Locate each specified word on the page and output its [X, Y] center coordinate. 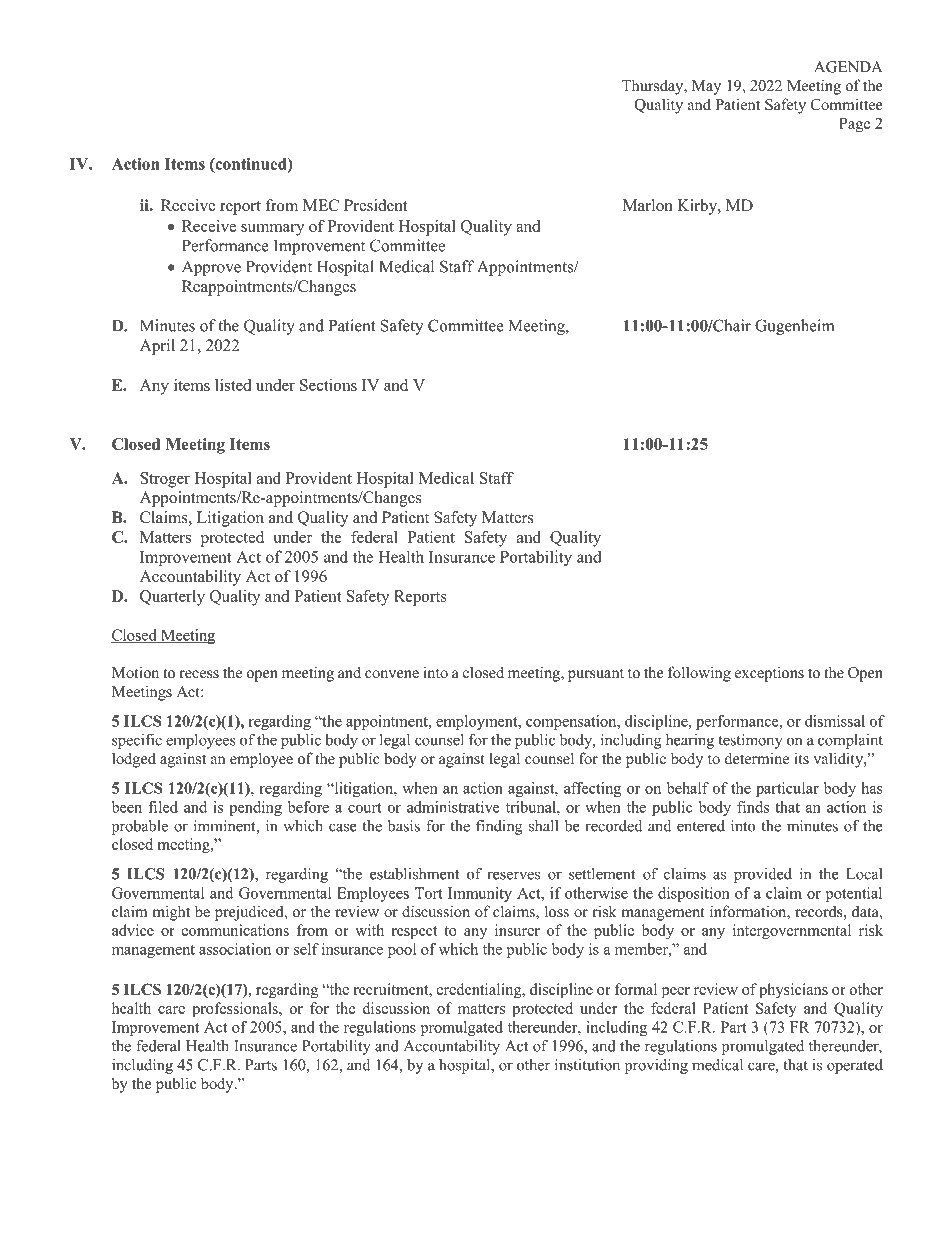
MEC [321, 205]
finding [499, 827]
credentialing [480, 991]
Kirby [698, 207]
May [706, 87]
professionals [236, 1010]
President [375, 205]
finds [753, 807]
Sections [328, 385]
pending [255, 808]
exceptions [769, 674]
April [157, 347]
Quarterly [172, 598]
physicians [793, 991]
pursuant [596, 675]
